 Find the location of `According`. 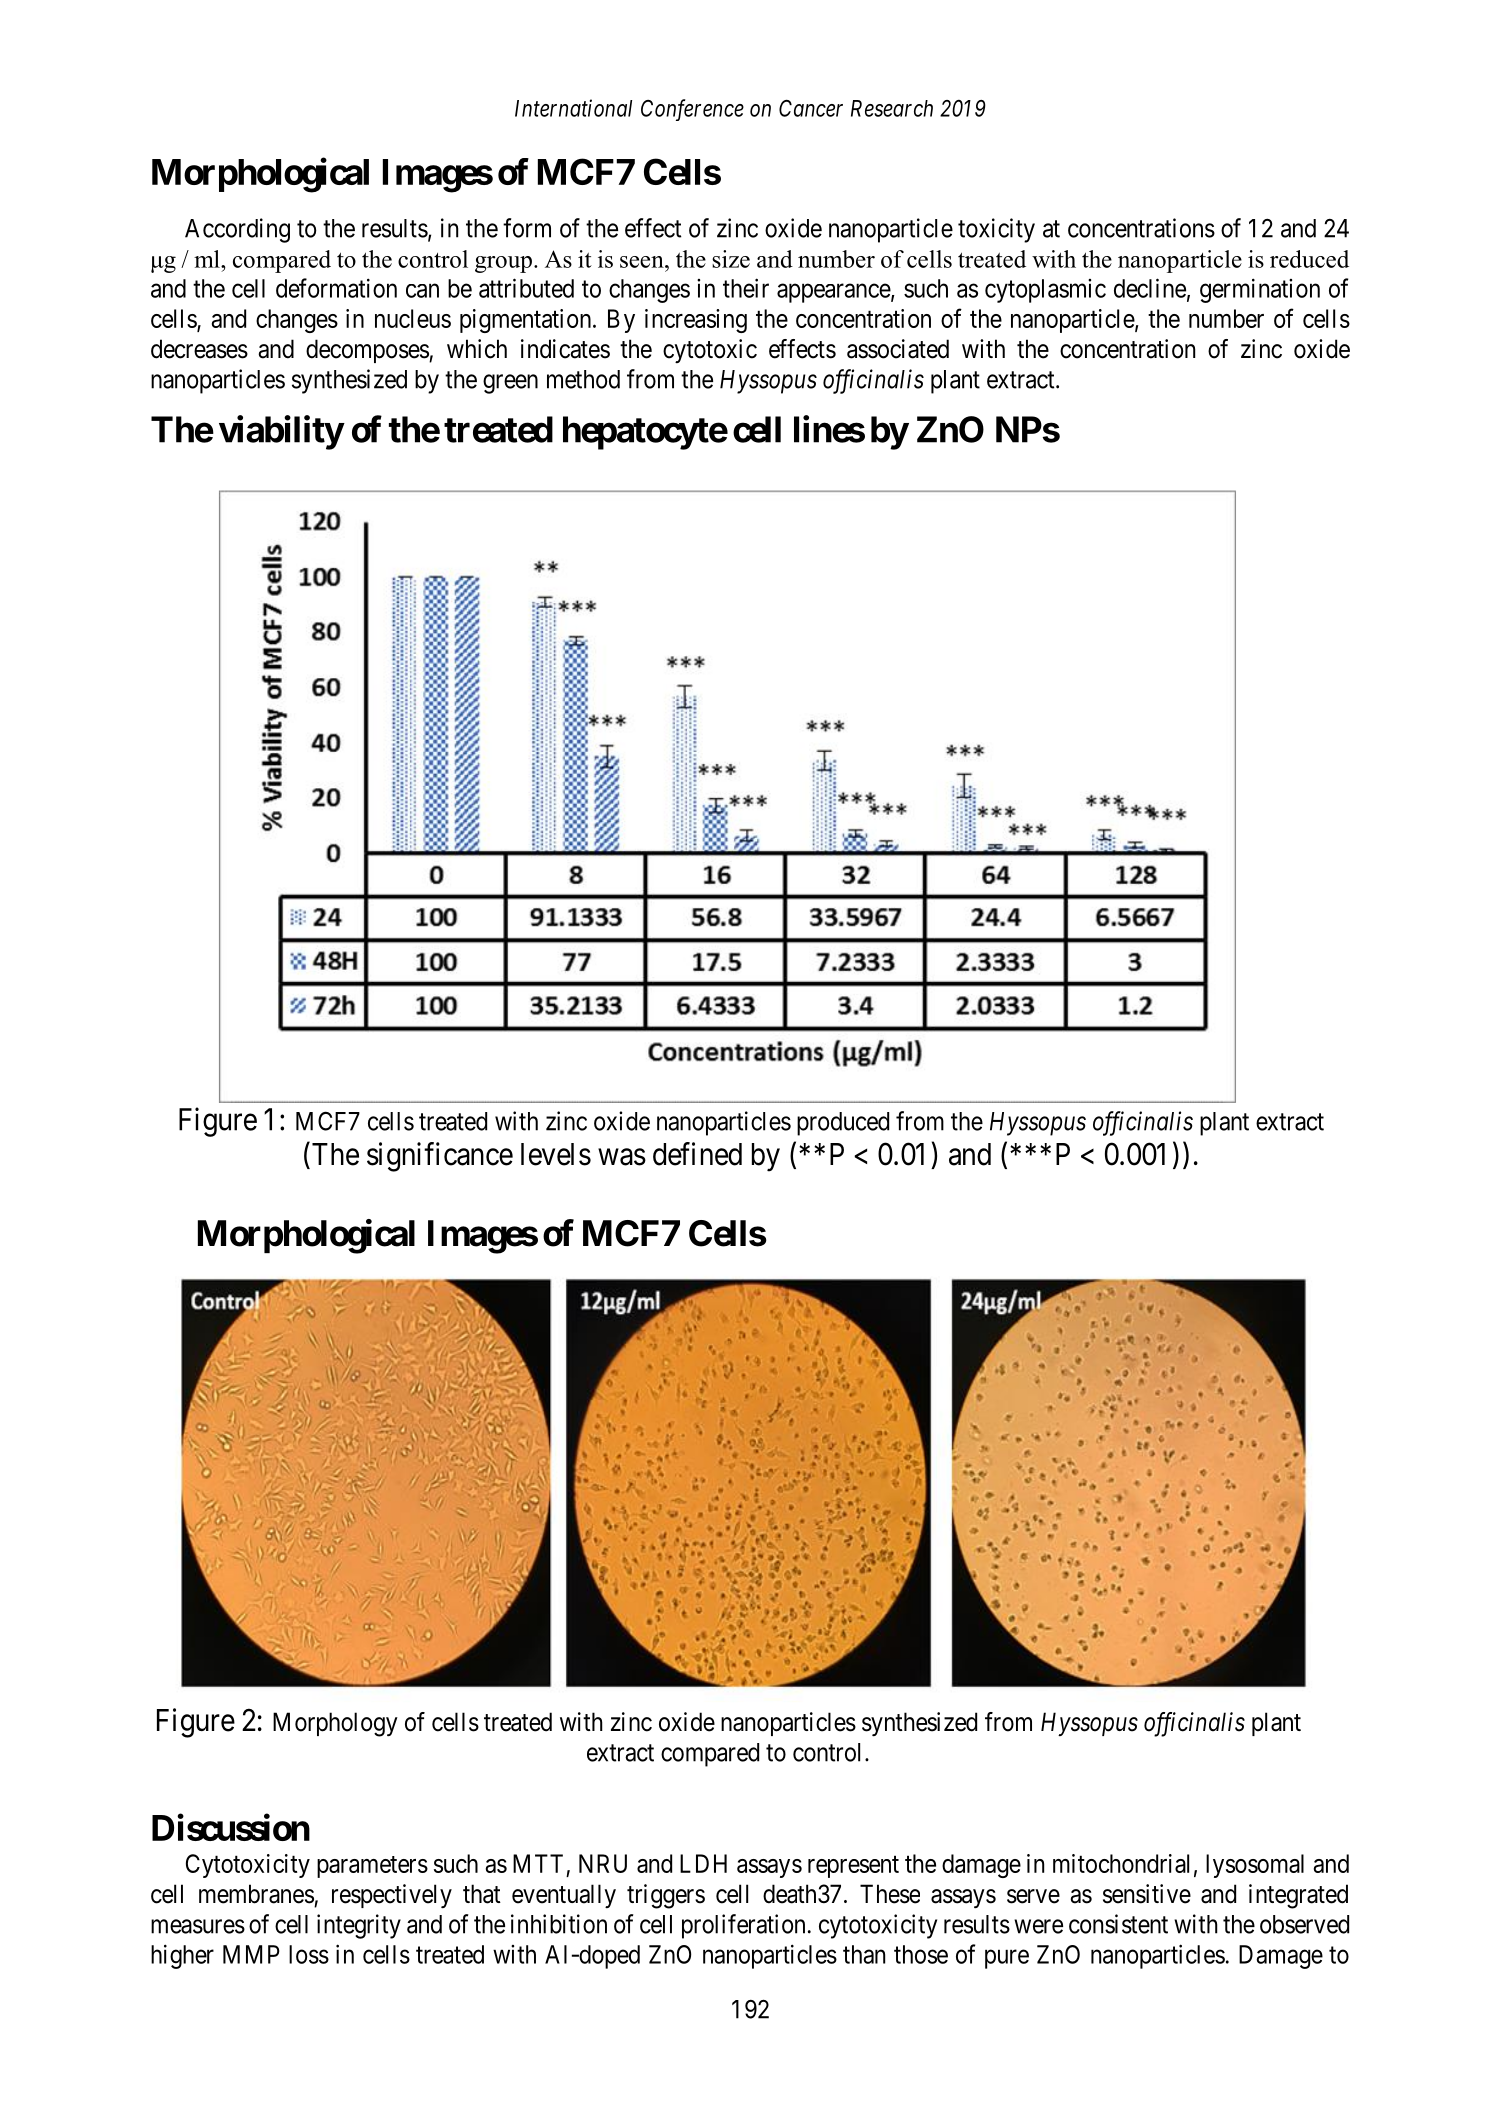

According is located at coordinates (237, 230).
